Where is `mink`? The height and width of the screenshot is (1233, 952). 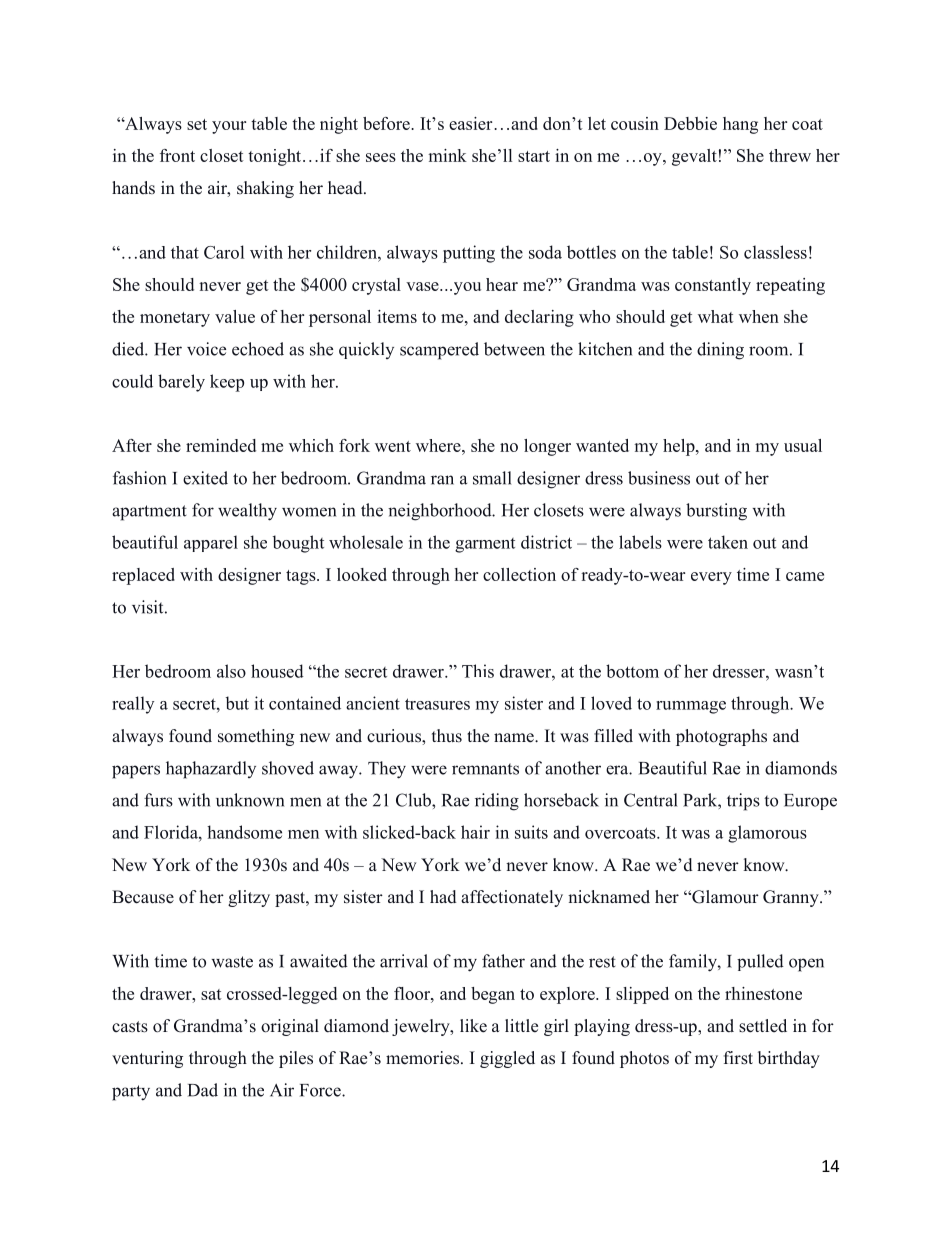
mink is located at coordinates (447, 155).
